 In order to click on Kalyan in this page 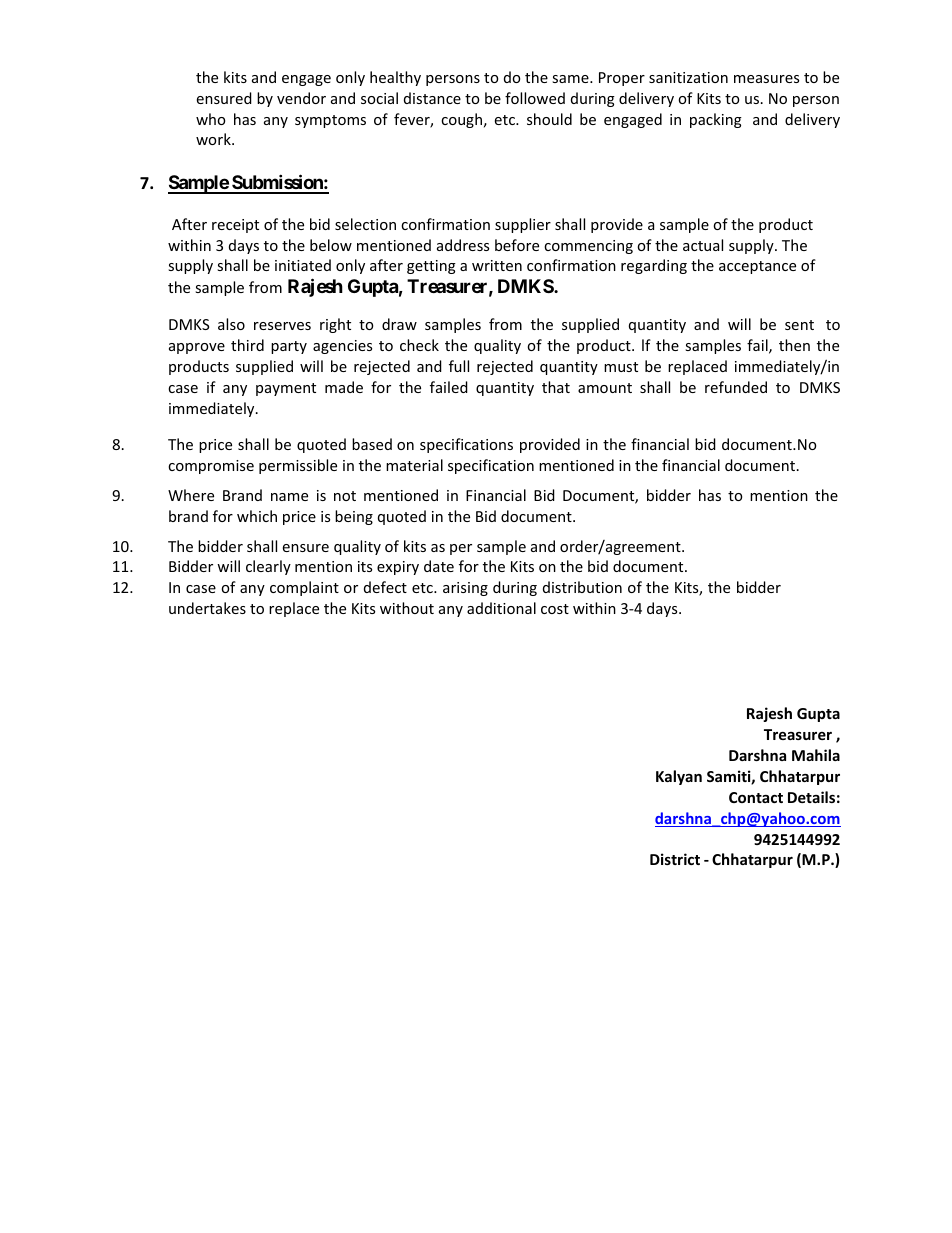, I will do `click(679, 777)`.
